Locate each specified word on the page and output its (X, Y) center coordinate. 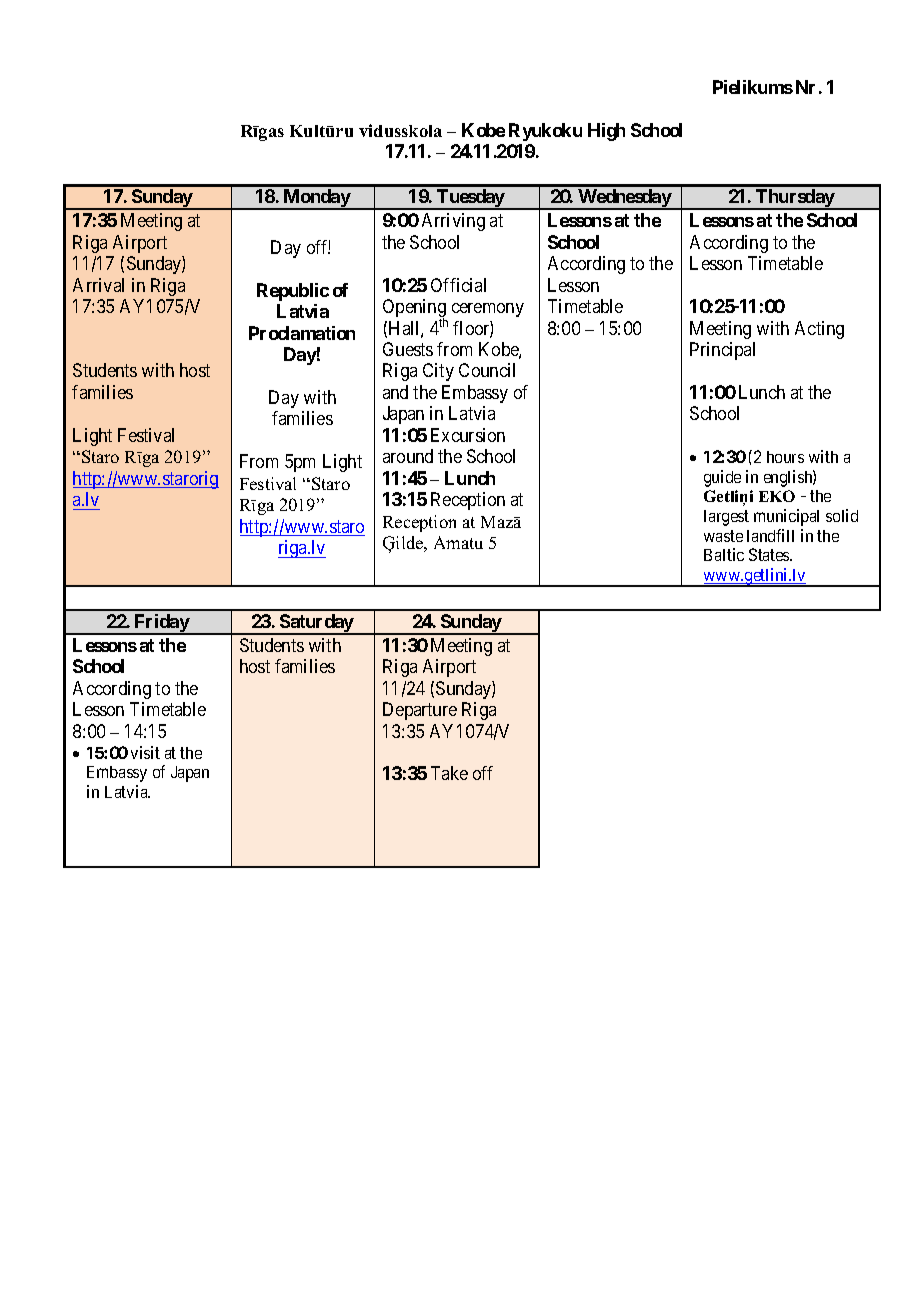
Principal (722, 351)
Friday (161, 624)
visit (145, 752)
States (770, 554)
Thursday (795, 199)
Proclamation (302, 333)
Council (487, 370)
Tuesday (470, 199)
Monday (316, 199)
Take (449, 773)
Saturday (316, 624)
